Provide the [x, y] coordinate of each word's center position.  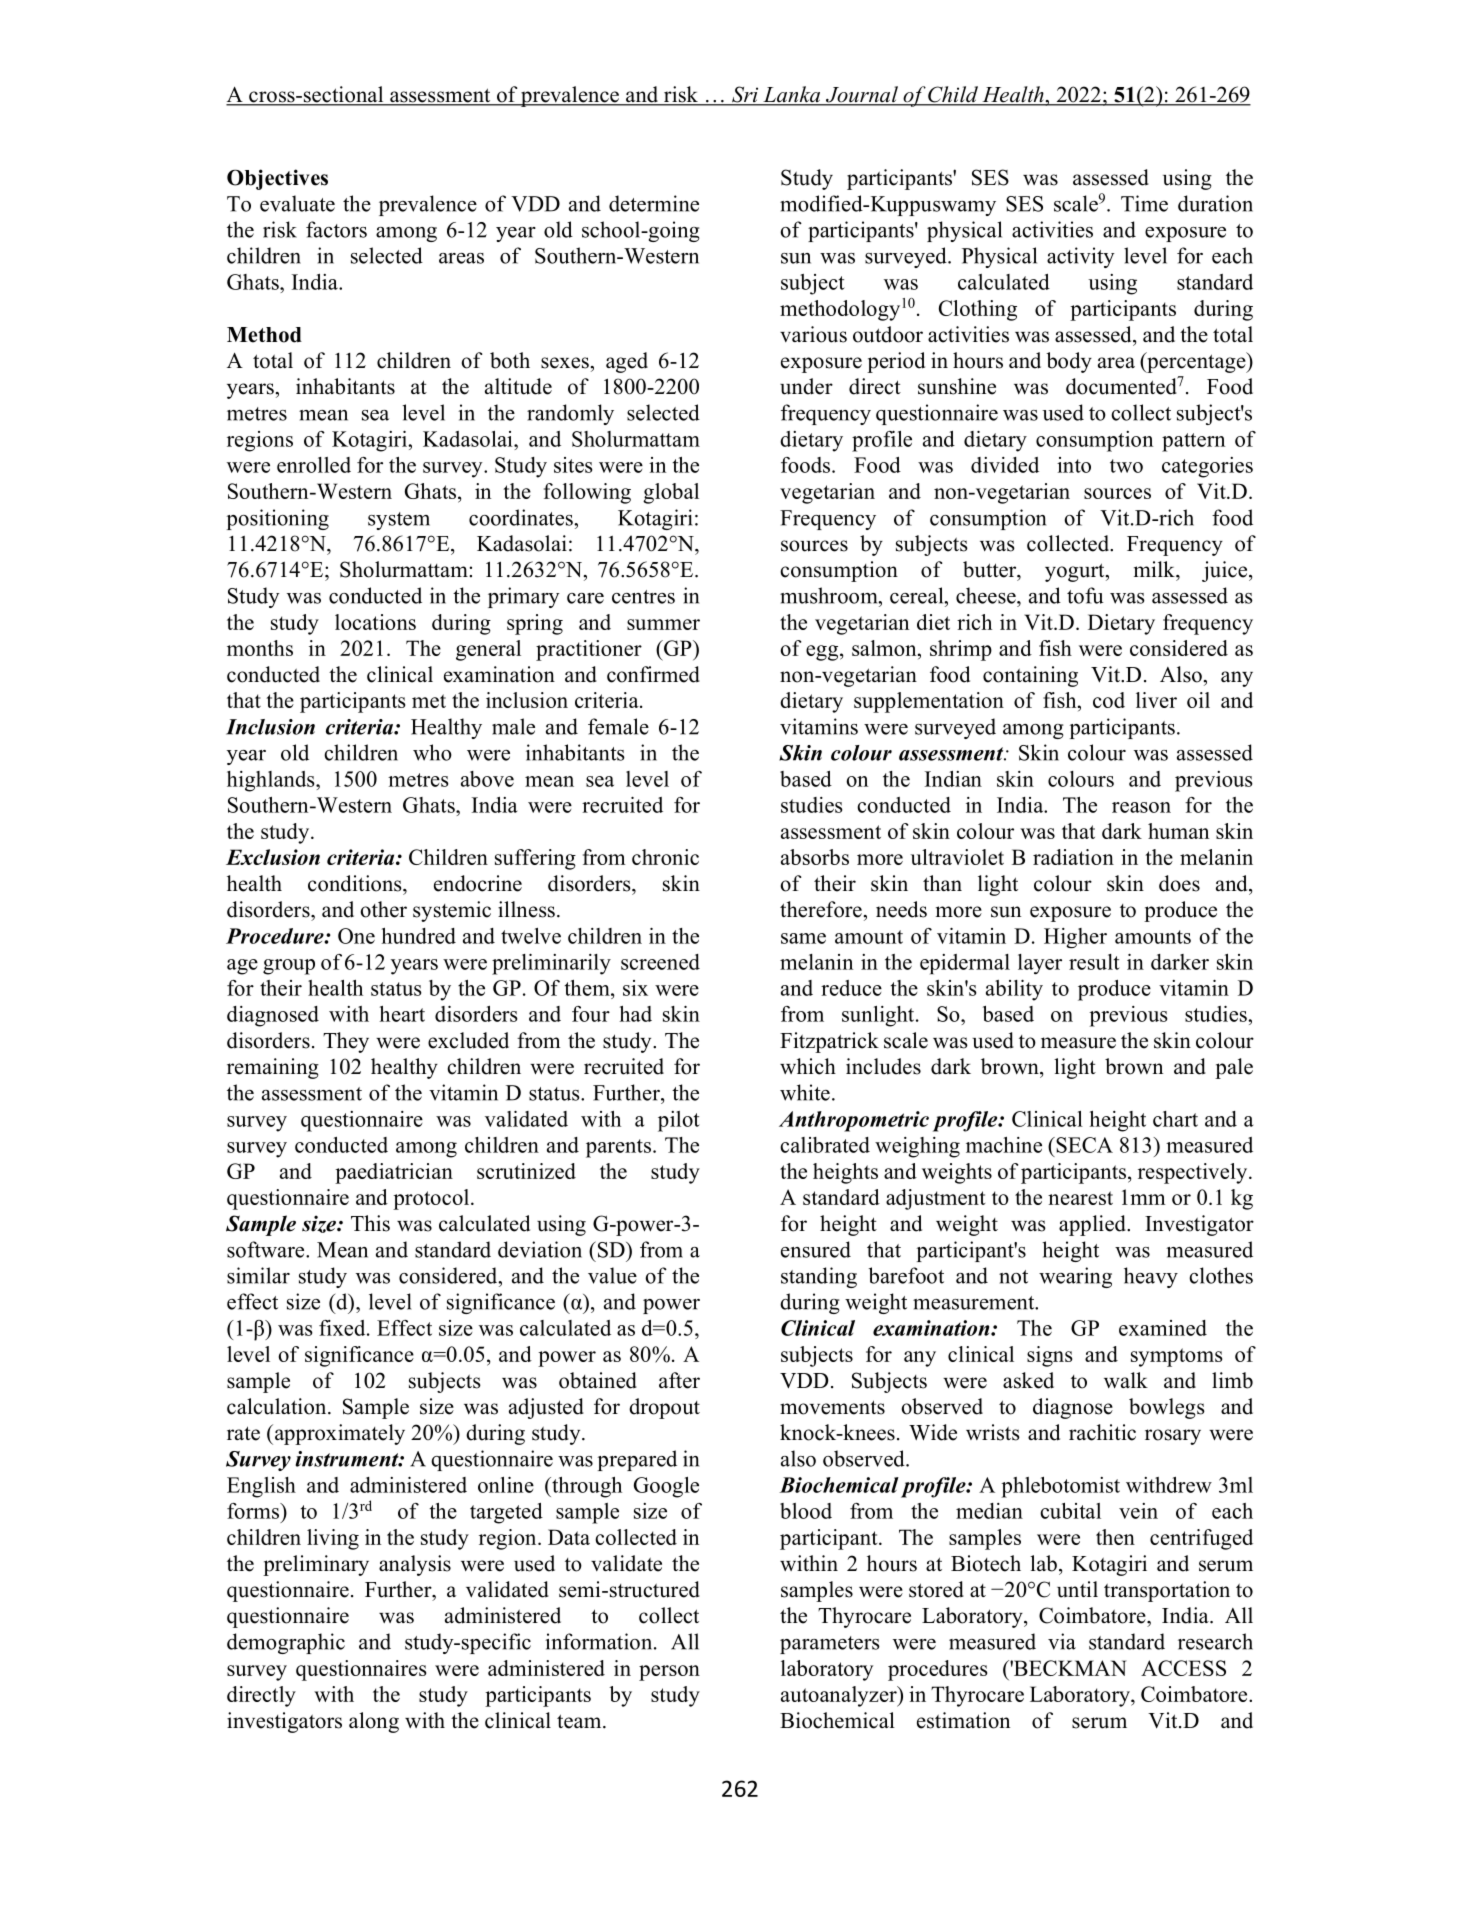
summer [663, 624]
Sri [745, 95]
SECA [1083, 1145]
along [374, 1722]
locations [375, 622]
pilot [679, 1121]
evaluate [297, 203]
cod [1109, 700]
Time [1144, 203]
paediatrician [394, 1173]
